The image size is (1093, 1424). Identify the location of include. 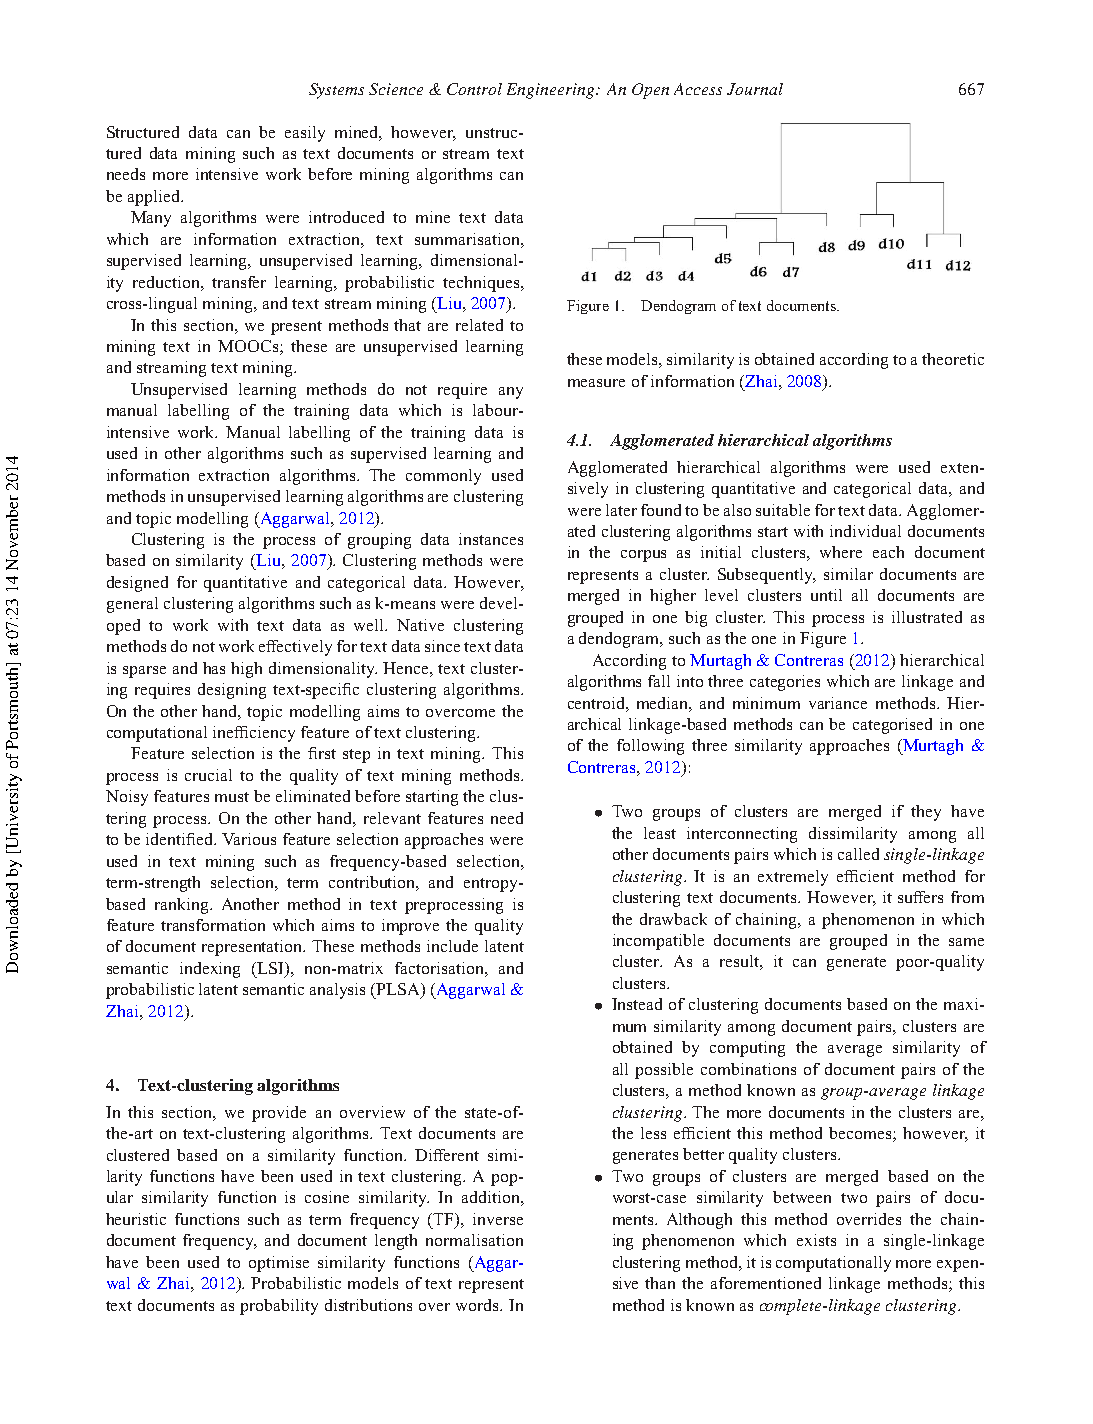
(452, 946).
